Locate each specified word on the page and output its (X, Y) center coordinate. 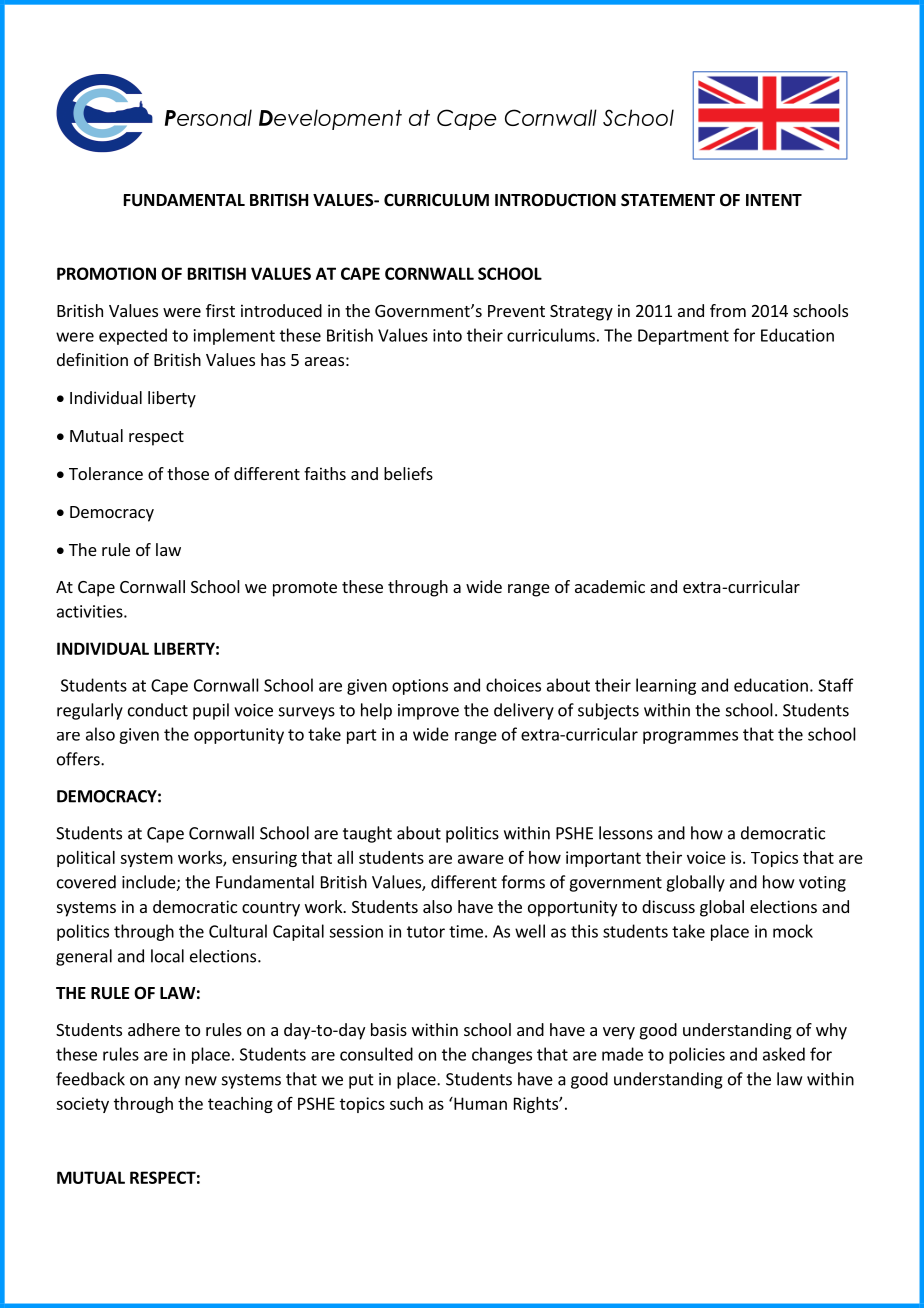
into (447, 335)
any (167, 1082)
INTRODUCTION (555, 200)
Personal (208, 117)
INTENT (774, 200)
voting (822, 884)
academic (610, 586)
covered (86, 882)
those (188, 473)
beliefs (408, 473)
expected (133, 336)
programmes (690, 737)
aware (481, 859)
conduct (158, 710)
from (728, 310)
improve (428, 712)
